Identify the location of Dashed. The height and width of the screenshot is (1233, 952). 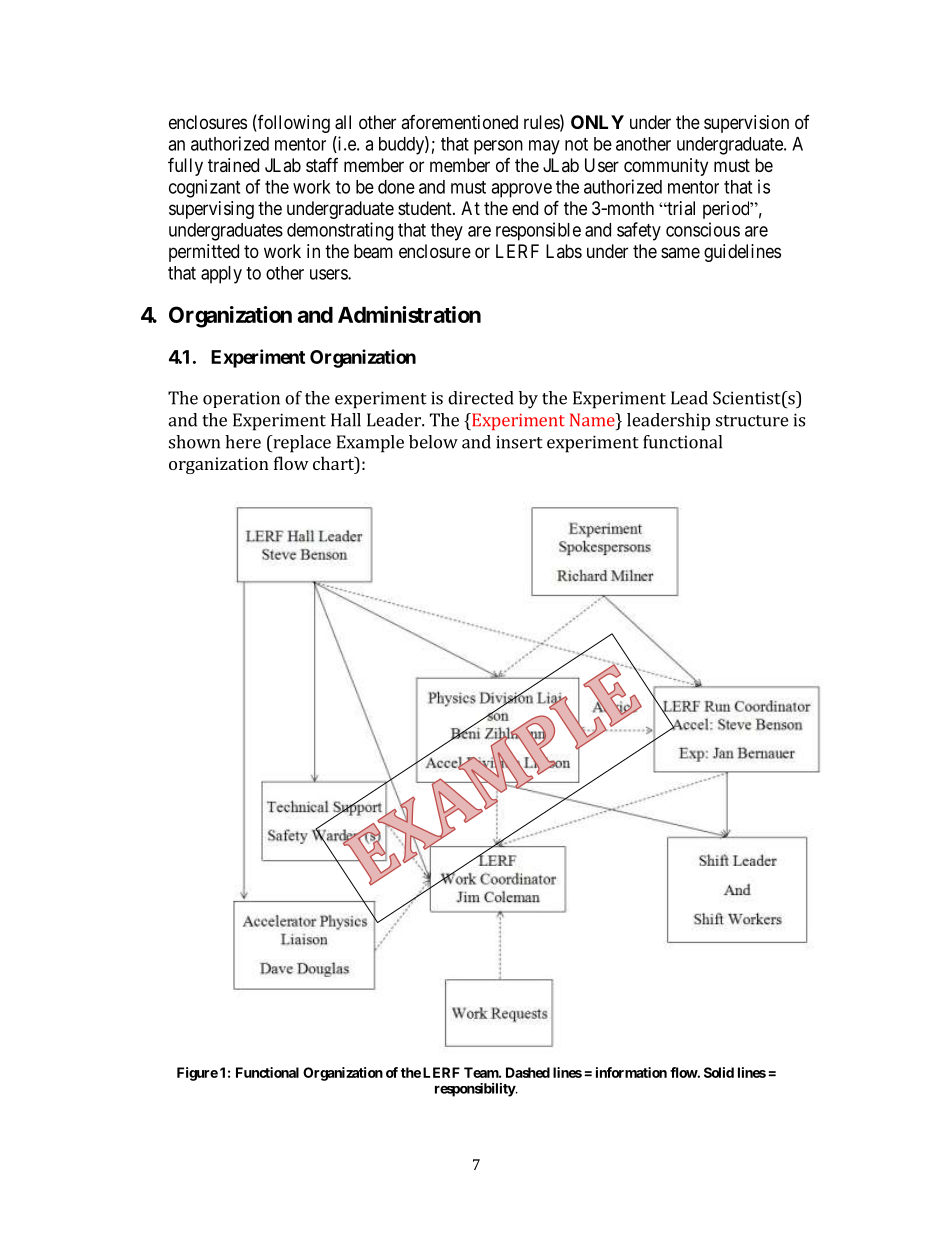
(528, 1072).
